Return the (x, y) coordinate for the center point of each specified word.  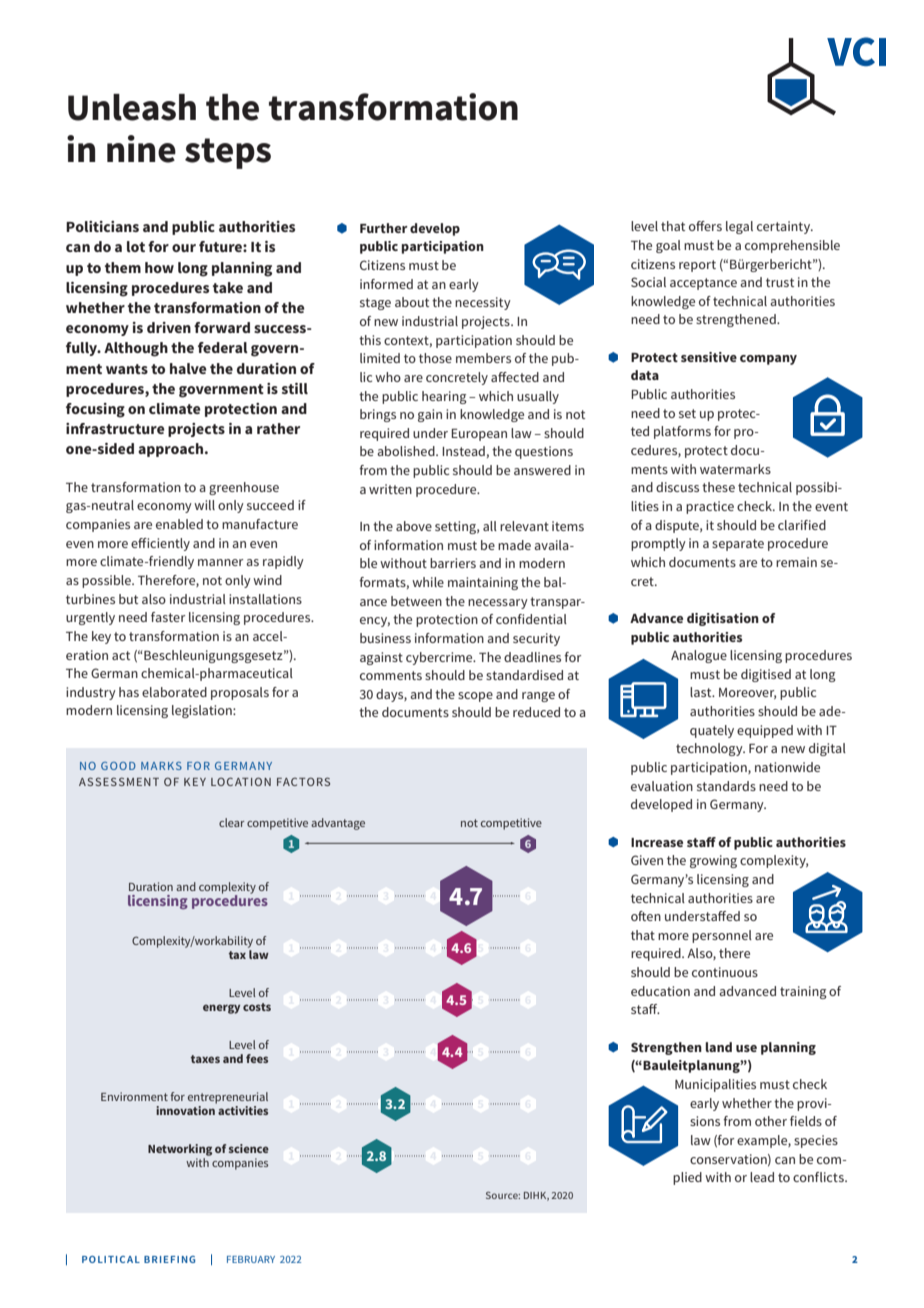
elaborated (174, 692)
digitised (766, 675)
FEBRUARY (251, 1259)
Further (384, 228)
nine (141, 149)
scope (475, 697)
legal (739, 227)
